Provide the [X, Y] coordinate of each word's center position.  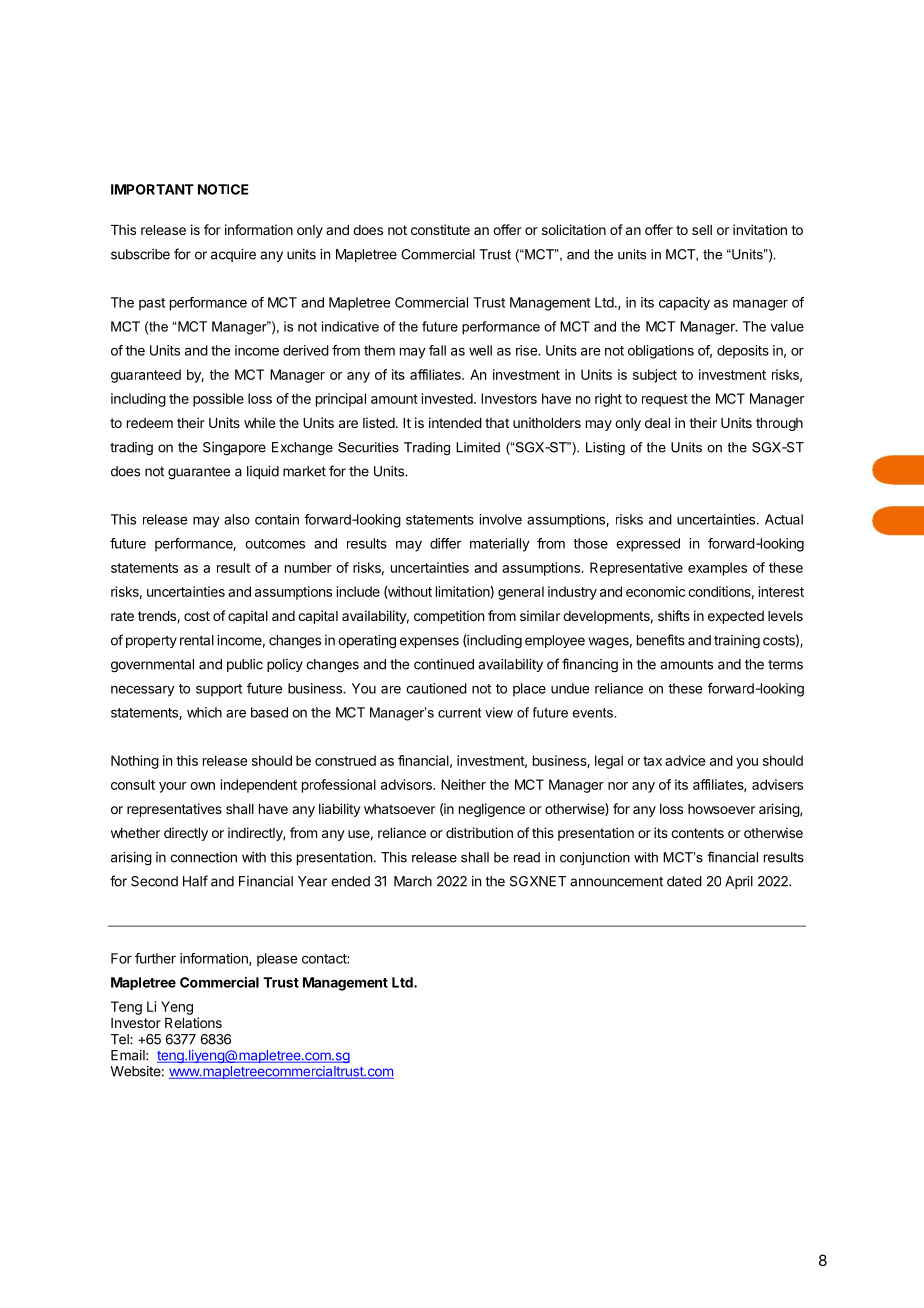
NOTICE [223, 189]
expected [736, 617]
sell [702, 230]
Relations [193, 1022]
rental [197, 640]
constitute [440, 229]
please [277, 960]
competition [449, 617]
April [739, 882]
